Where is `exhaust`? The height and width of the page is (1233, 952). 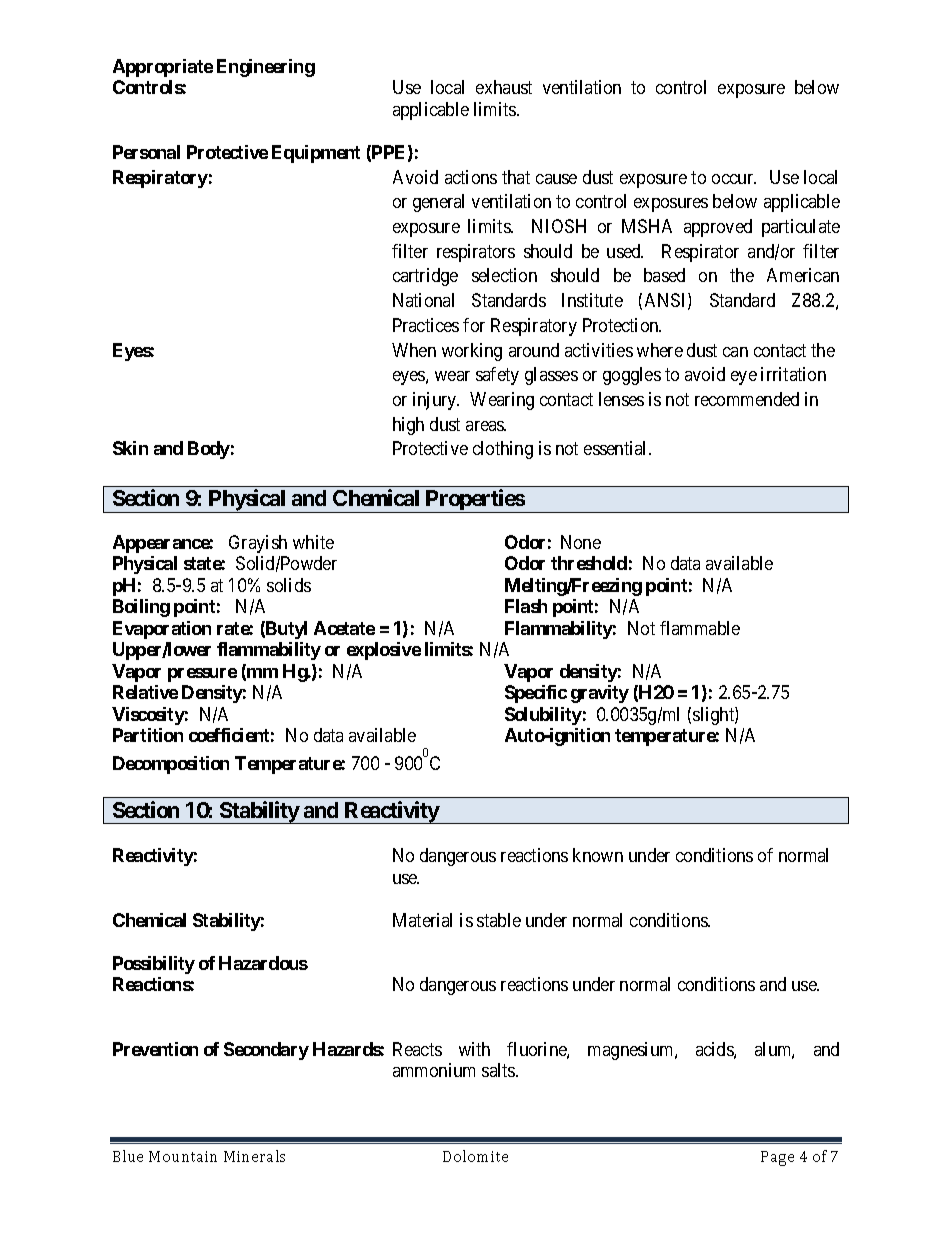 exhaust is located at coordinates (504, 87).
